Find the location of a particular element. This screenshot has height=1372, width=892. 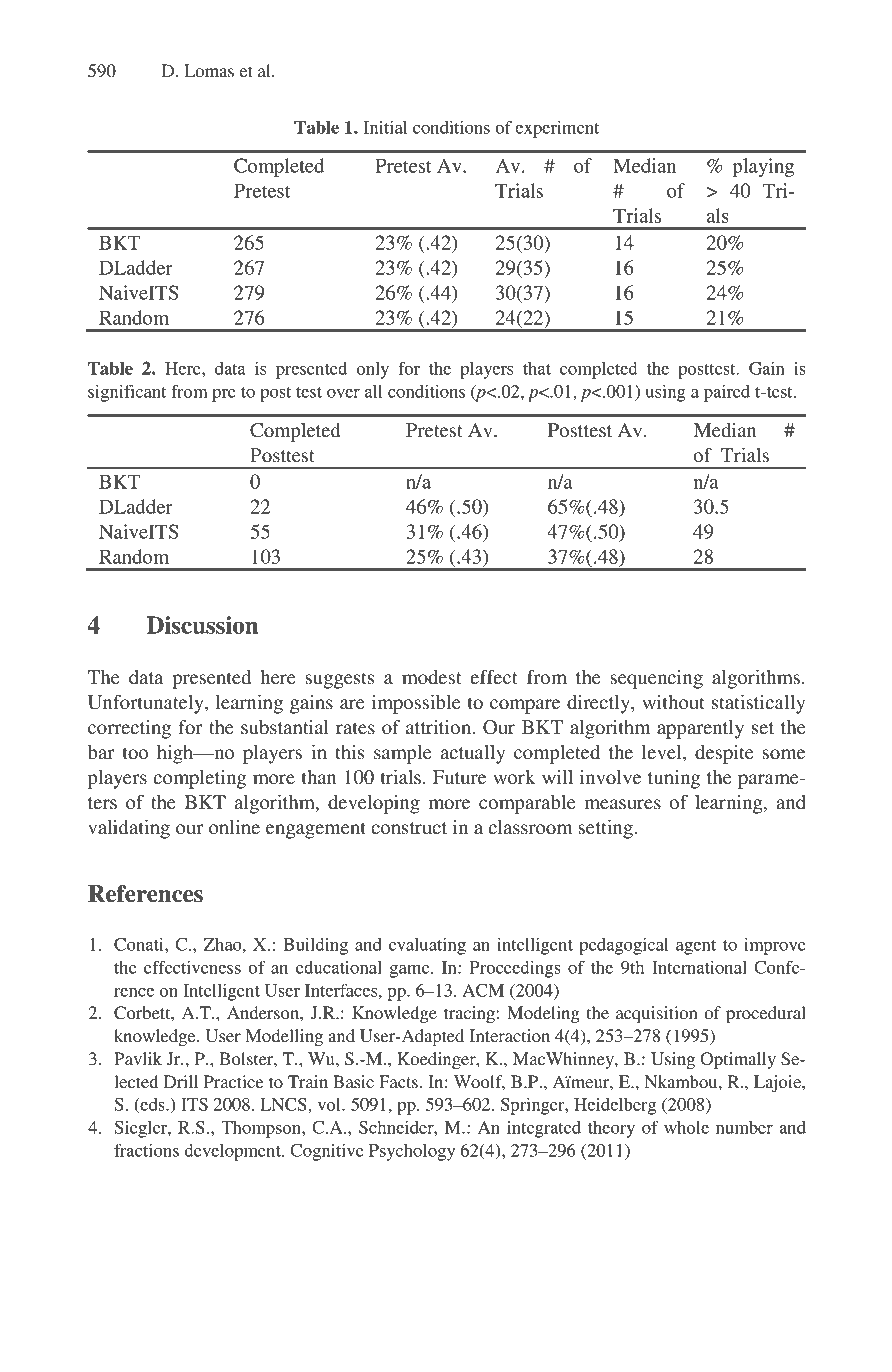

Future is located at coordinates (459, 777).
